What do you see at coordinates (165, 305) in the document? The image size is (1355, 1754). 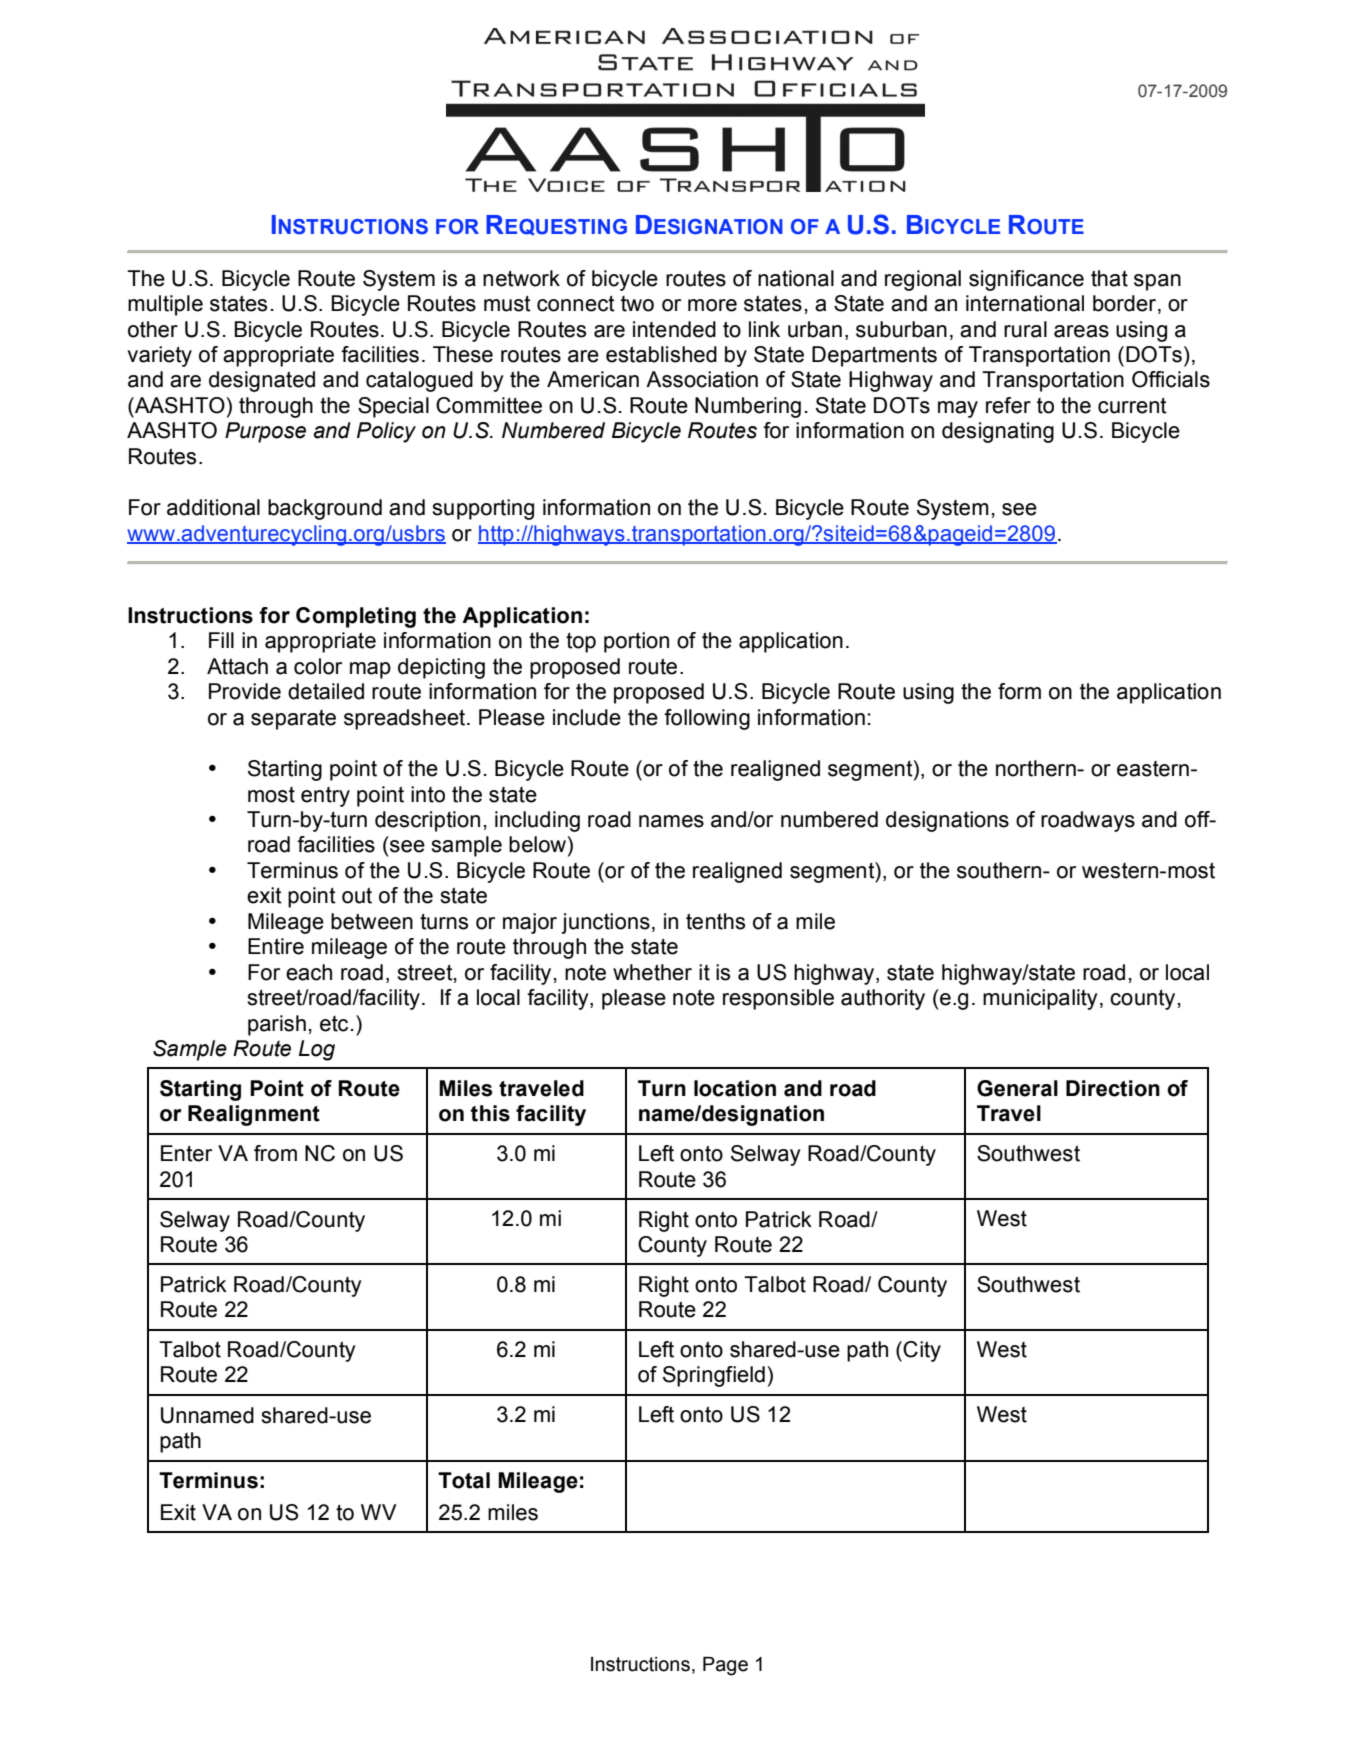 I see `multiple` at bounding box center [165, 305].
